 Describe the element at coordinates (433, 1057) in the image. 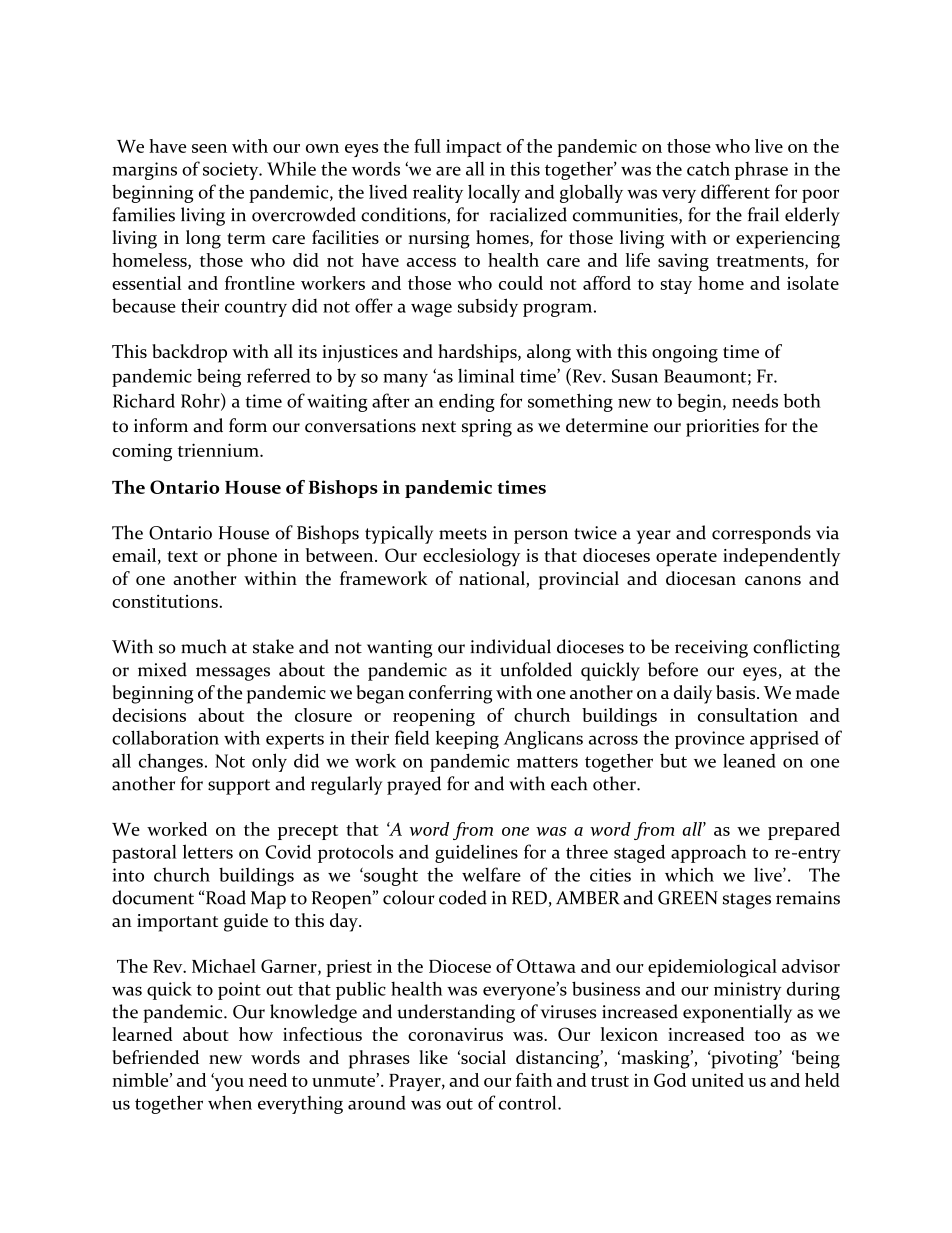

I see `like` at that location.
